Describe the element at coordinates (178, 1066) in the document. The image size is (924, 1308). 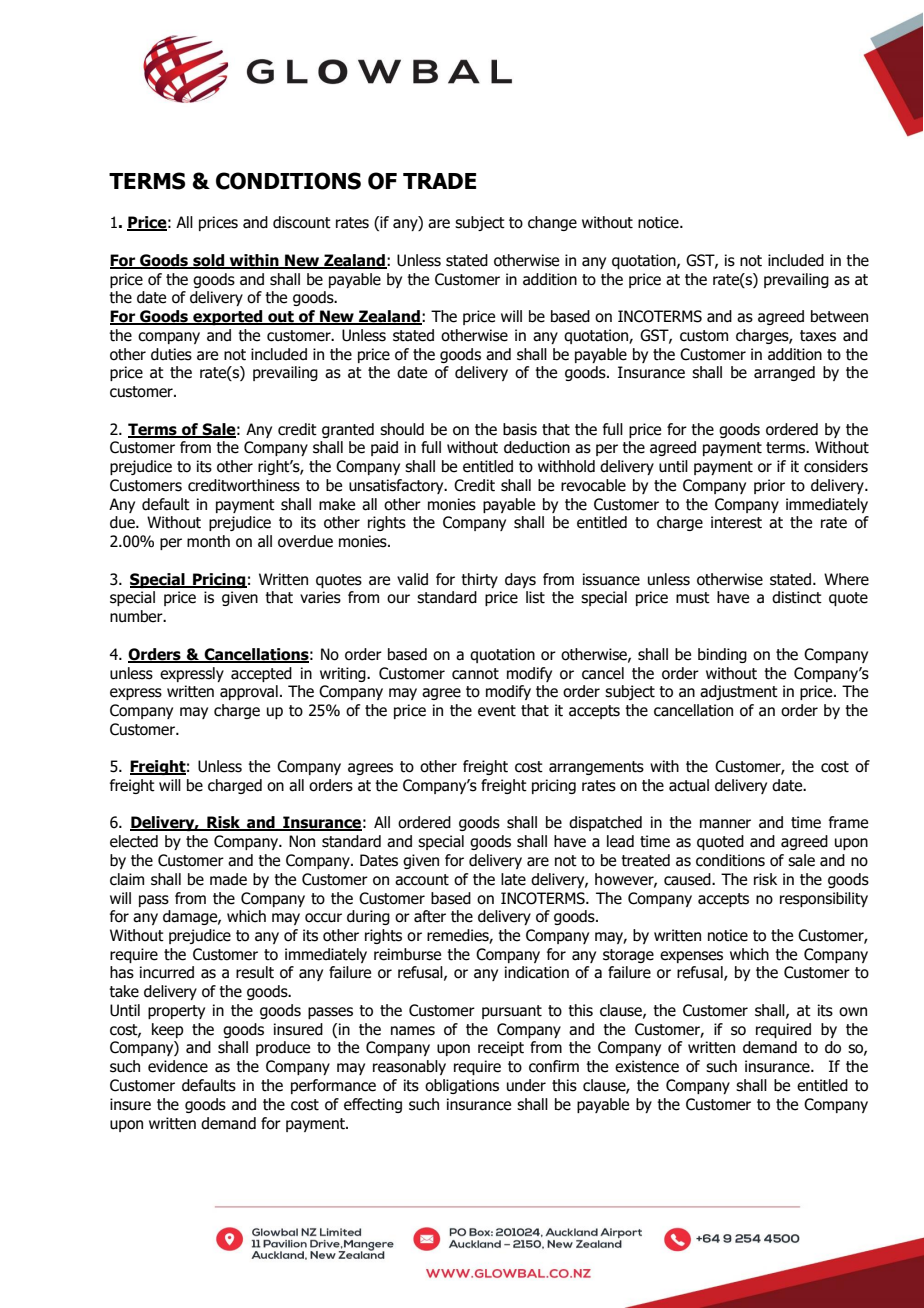
I see `evidence` at that location.
